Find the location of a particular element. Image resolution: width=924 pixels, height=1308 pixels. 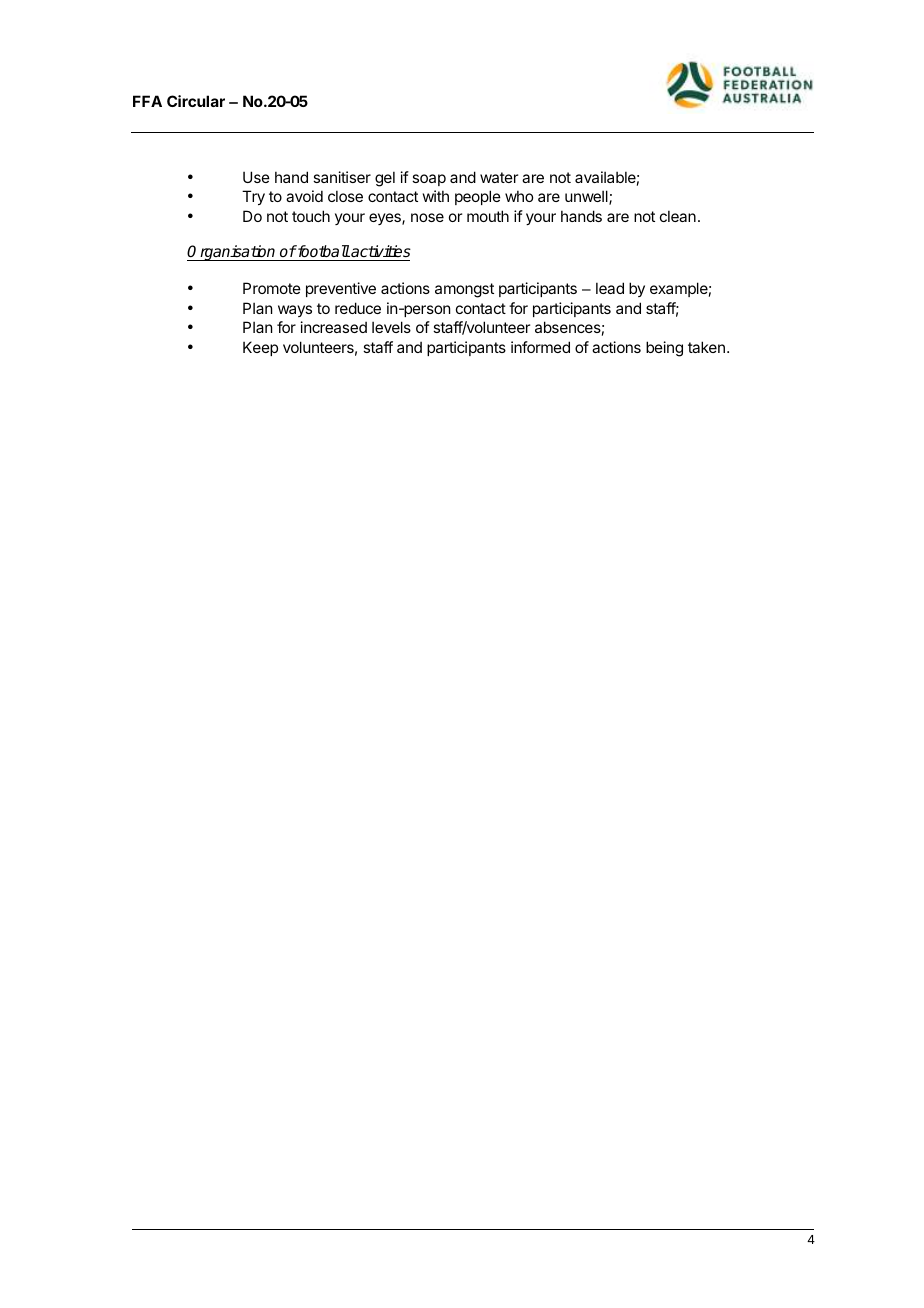

Circular is located at coordinates (196, 101).
